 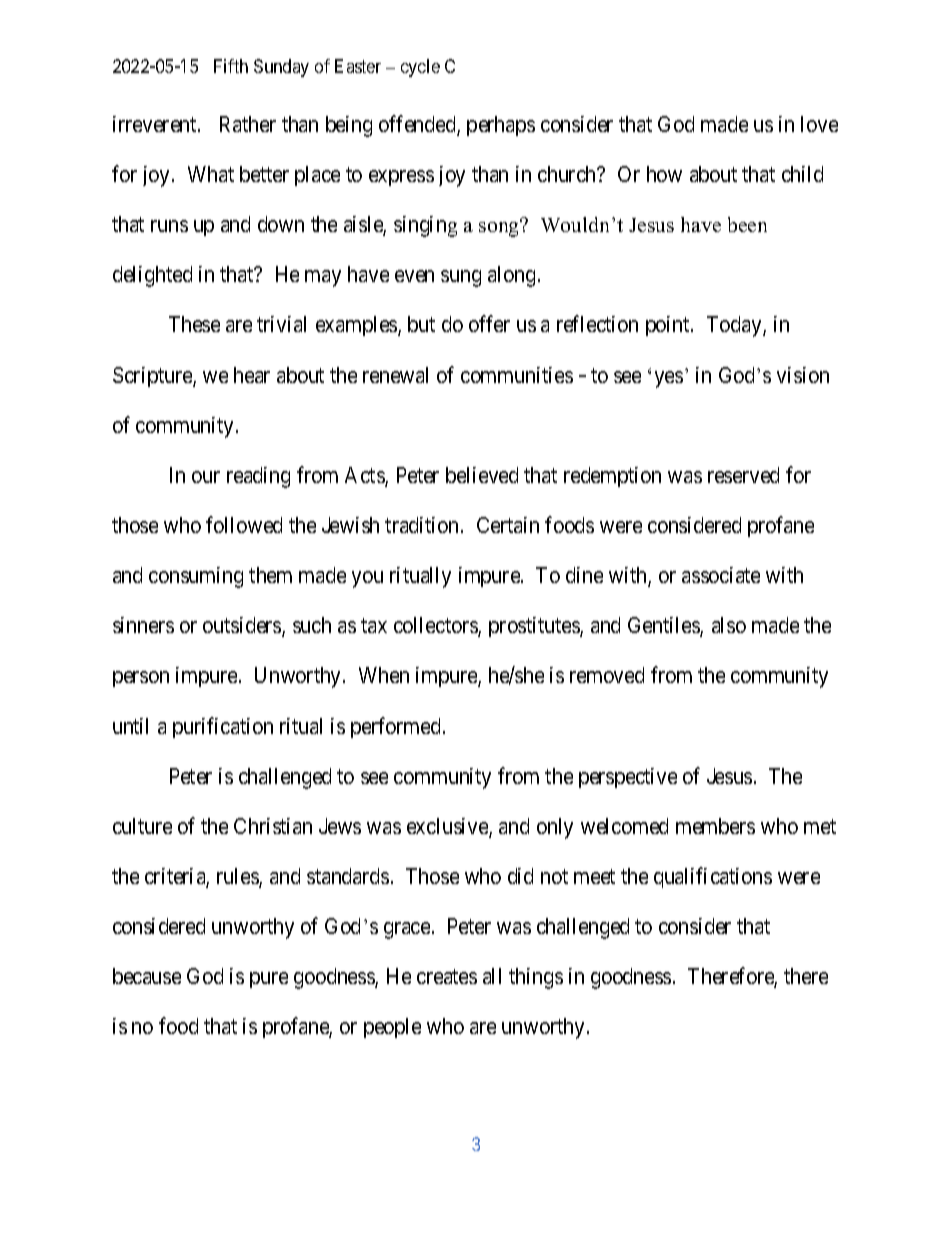 What do you see at coordinates (231, 66) in the page?
I see `Fifth` at bounding box center [231, 66].
